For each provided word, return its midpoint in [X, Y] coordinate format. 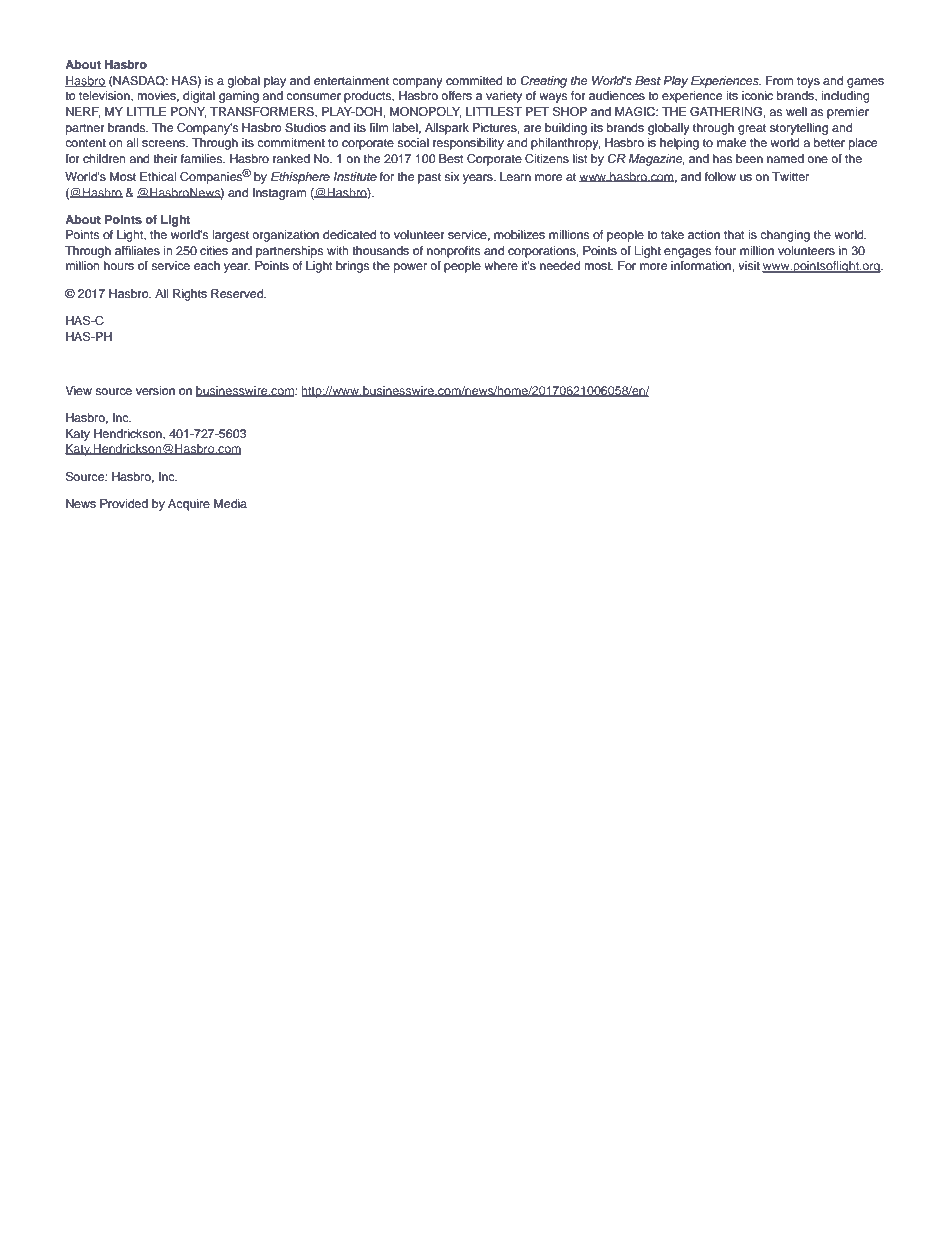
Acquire [189, 505]
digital [199, 97]
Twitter [790, 176]
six [452, 176]
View [78, 390]
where [501, 265]
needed [560, 265]
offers [456, 95]
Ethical [158, 176]
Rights [190, 295]
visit [749, 265]
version [155, 390]
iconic [757, 95]
